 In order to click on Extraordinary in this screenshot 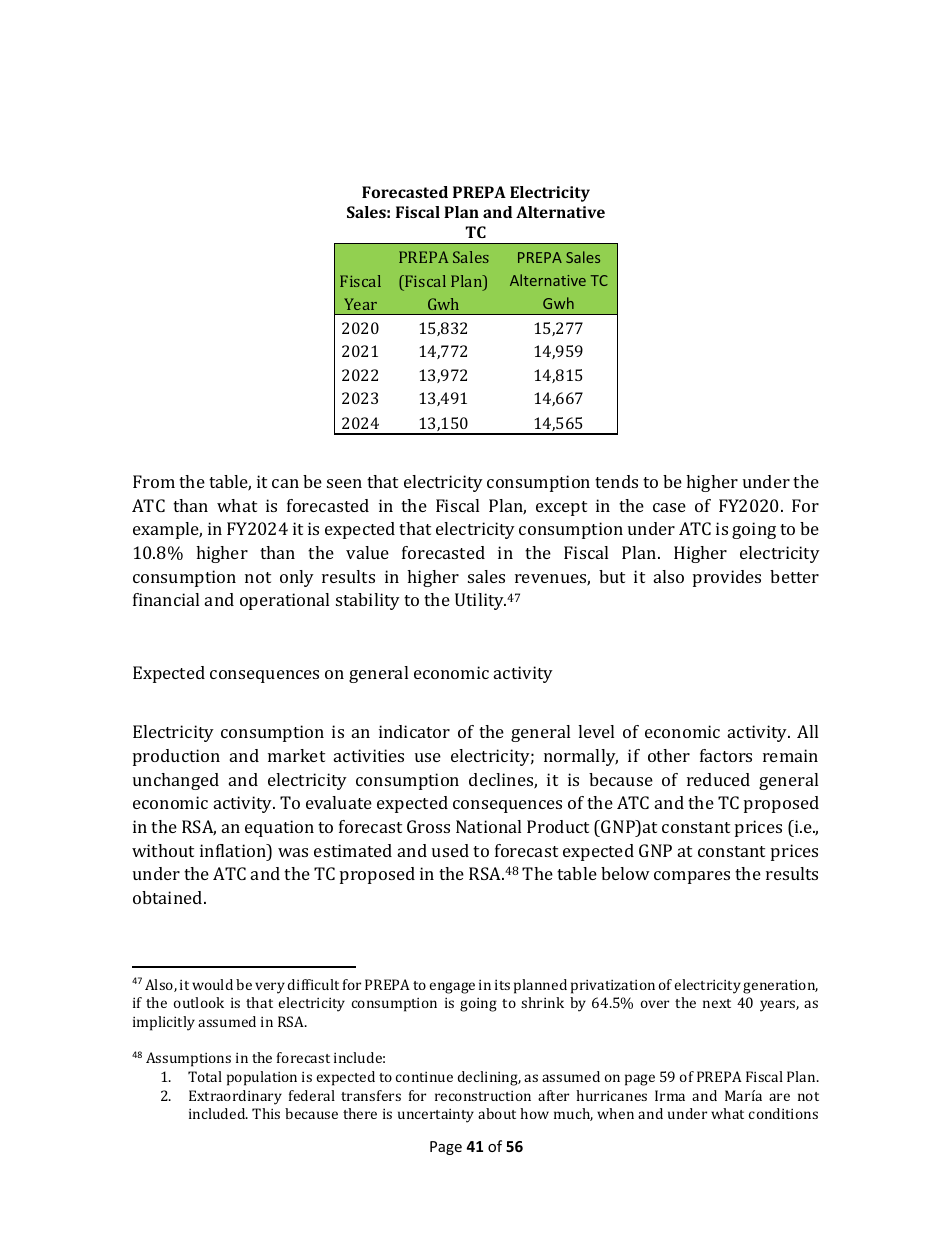, I will do `click(235, 1097)`.
